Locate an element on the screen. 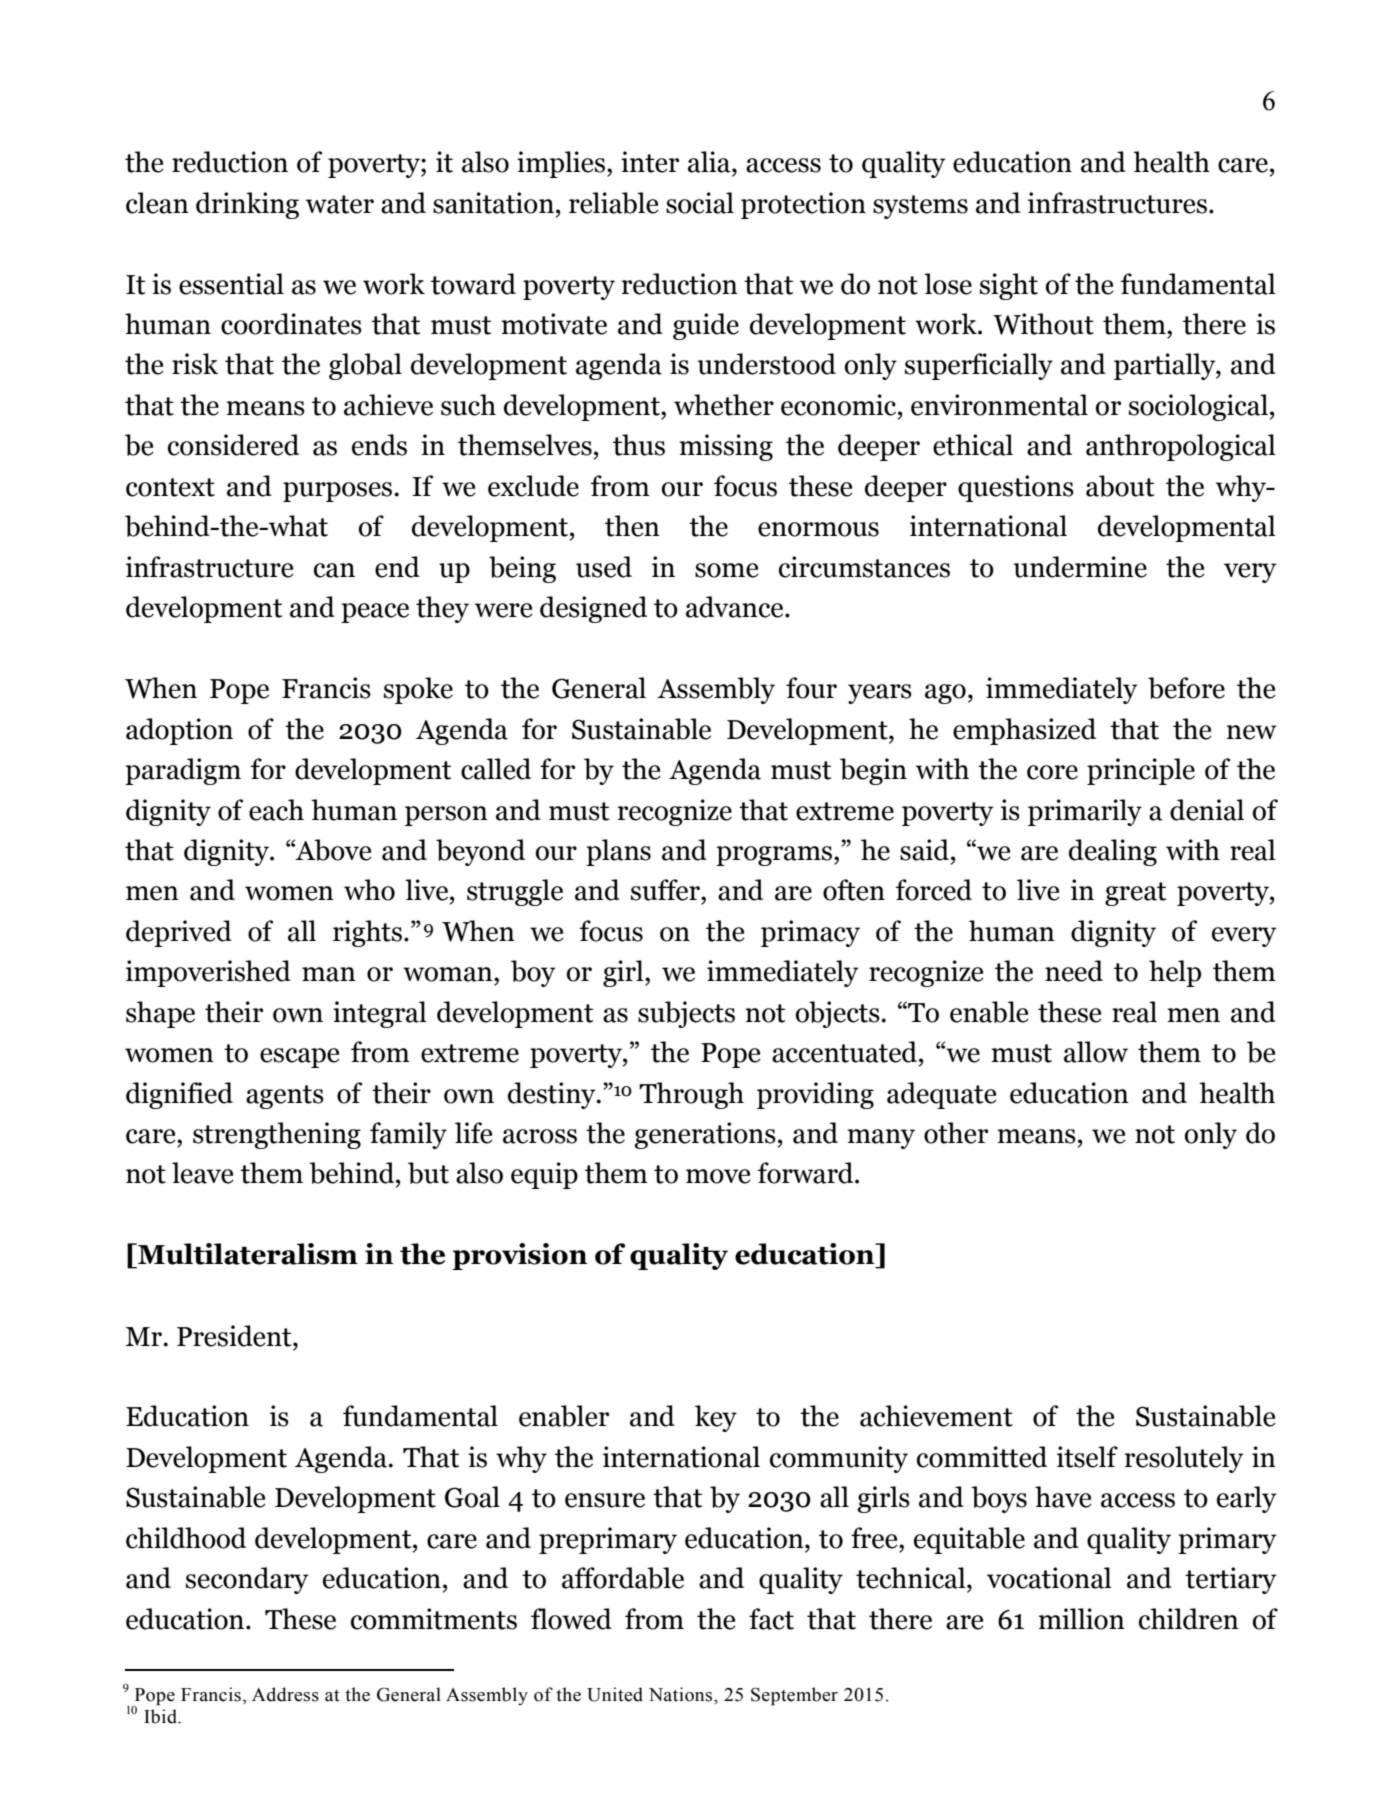  can is located at coordinates (334, 570).
